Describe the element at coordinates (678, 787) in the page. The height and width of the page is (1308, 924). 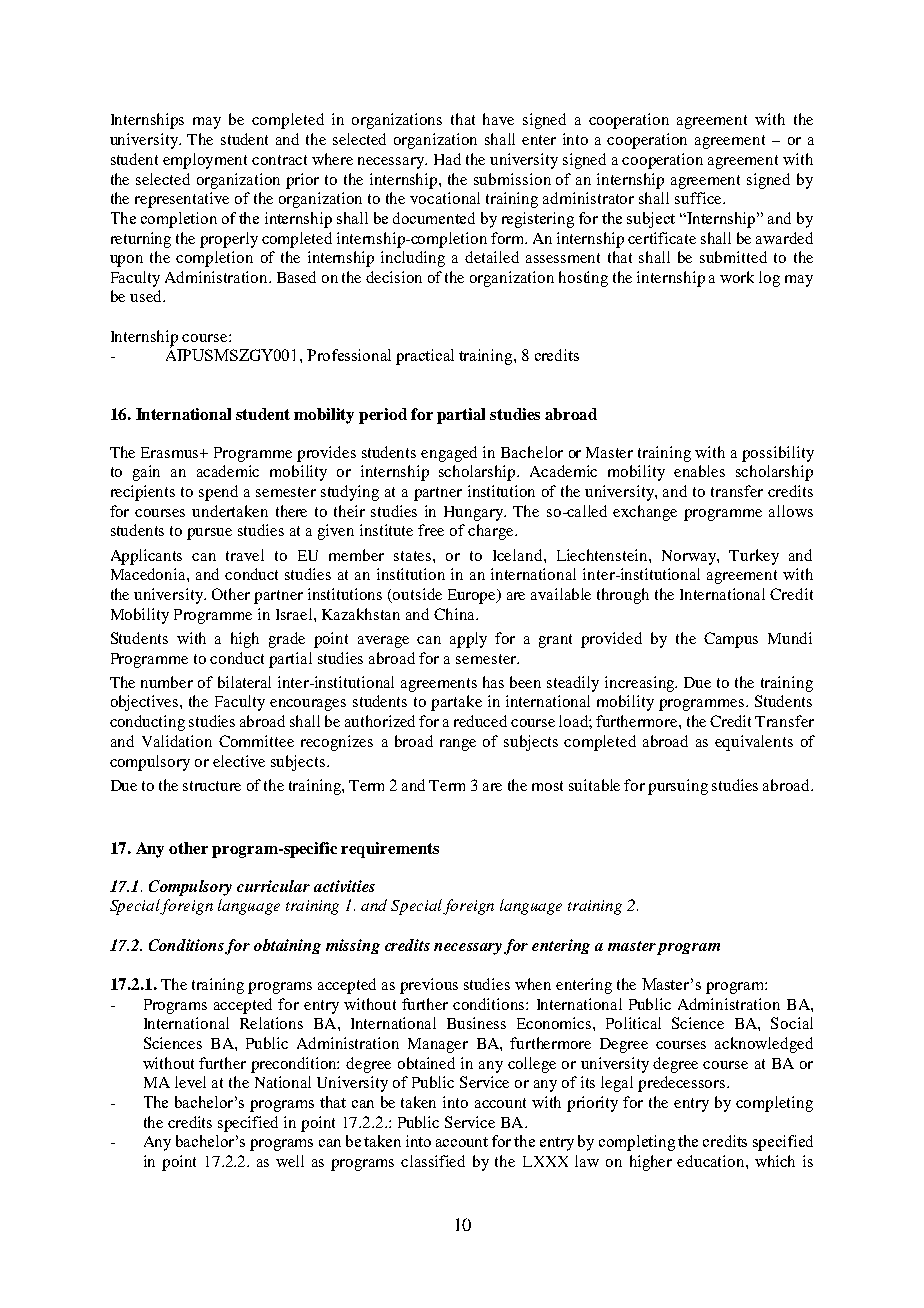
I see `pursuing` at that location.
